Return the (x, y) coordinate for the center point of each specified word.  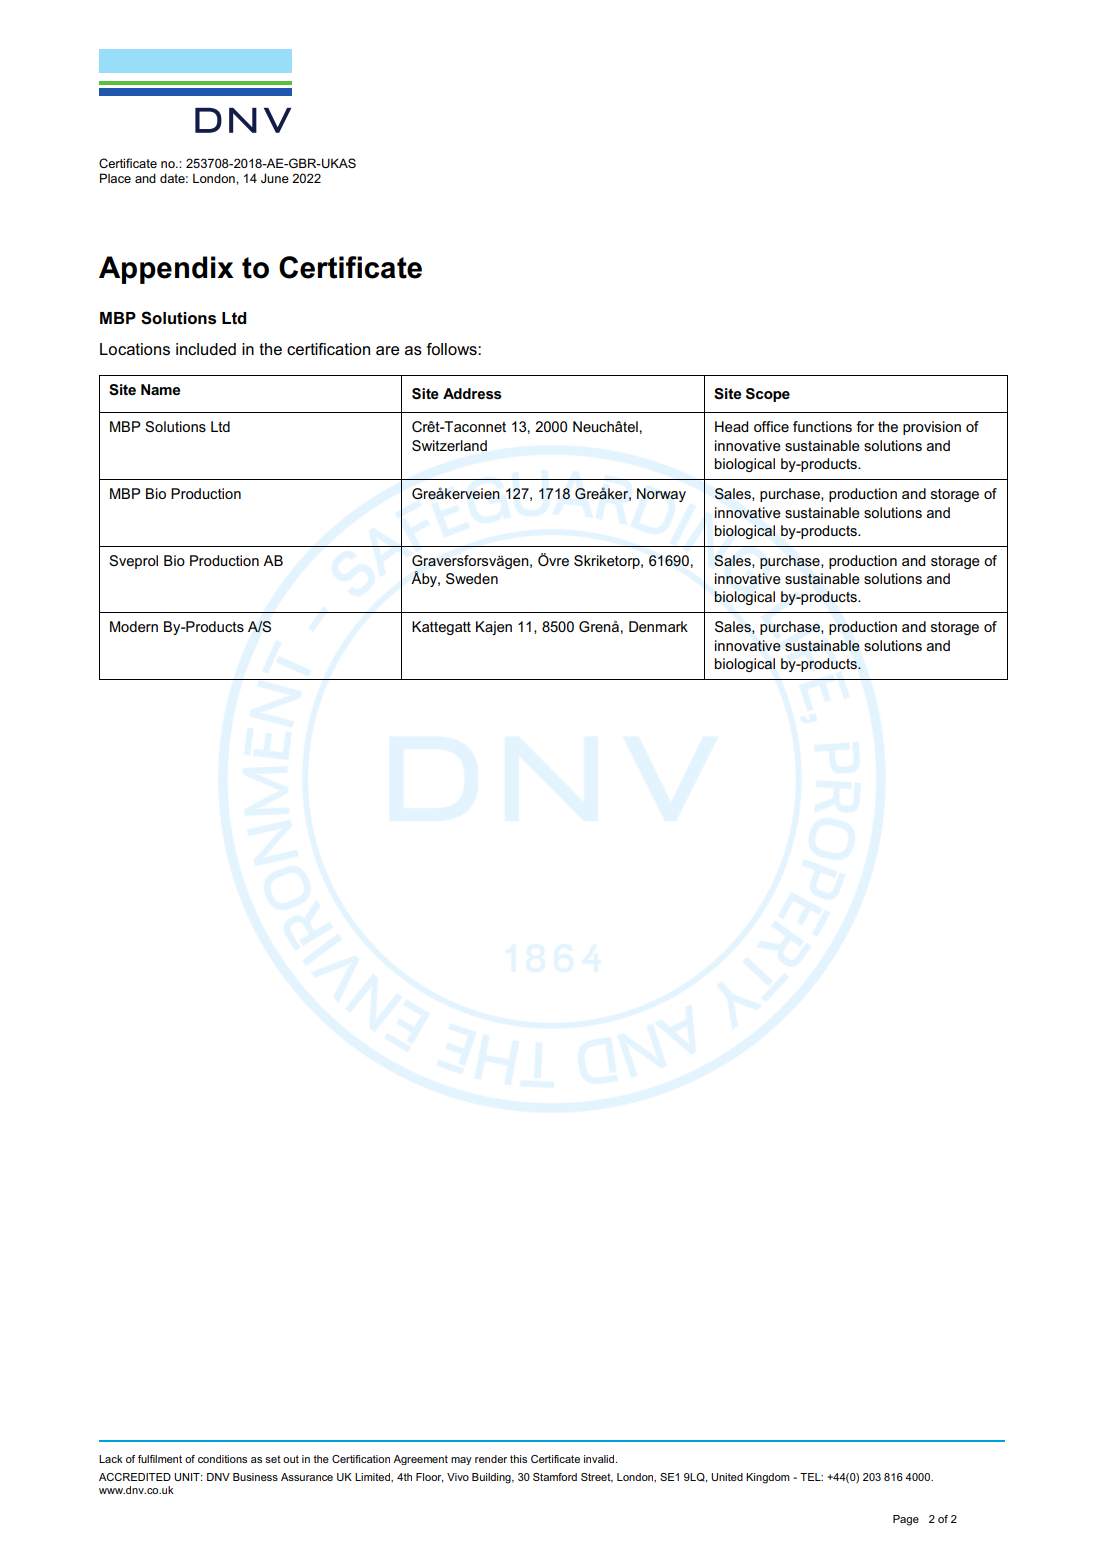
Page (906, 1520)
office (771, 426)
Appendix (166, 270)
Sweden (472, 578)
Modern (134, 626)
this (518, 1459)
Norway (661, 495)
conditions (222, 1459)
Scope (768, 395)
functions (822, 426)
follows (452, 349)
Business (255, 1477)
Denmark (658, 626)
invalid (600, 1459)
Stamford (555, 1477)
